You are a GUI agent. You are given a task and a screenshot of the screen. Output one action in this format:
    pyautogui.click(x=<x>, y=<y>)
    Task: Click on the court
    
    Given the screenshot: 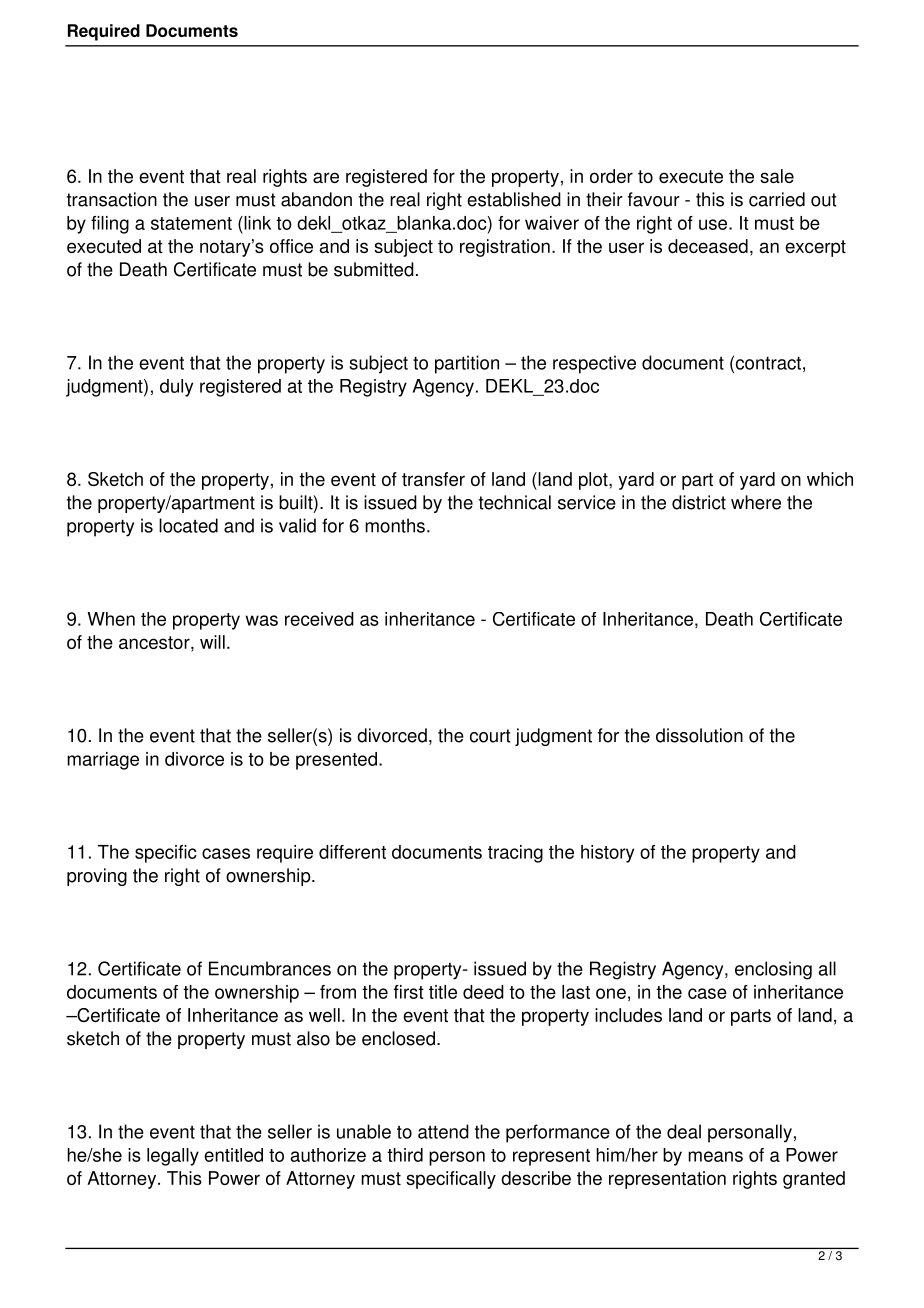 What is the action you would take?
    pyautogui.click(x=490, y=736)
